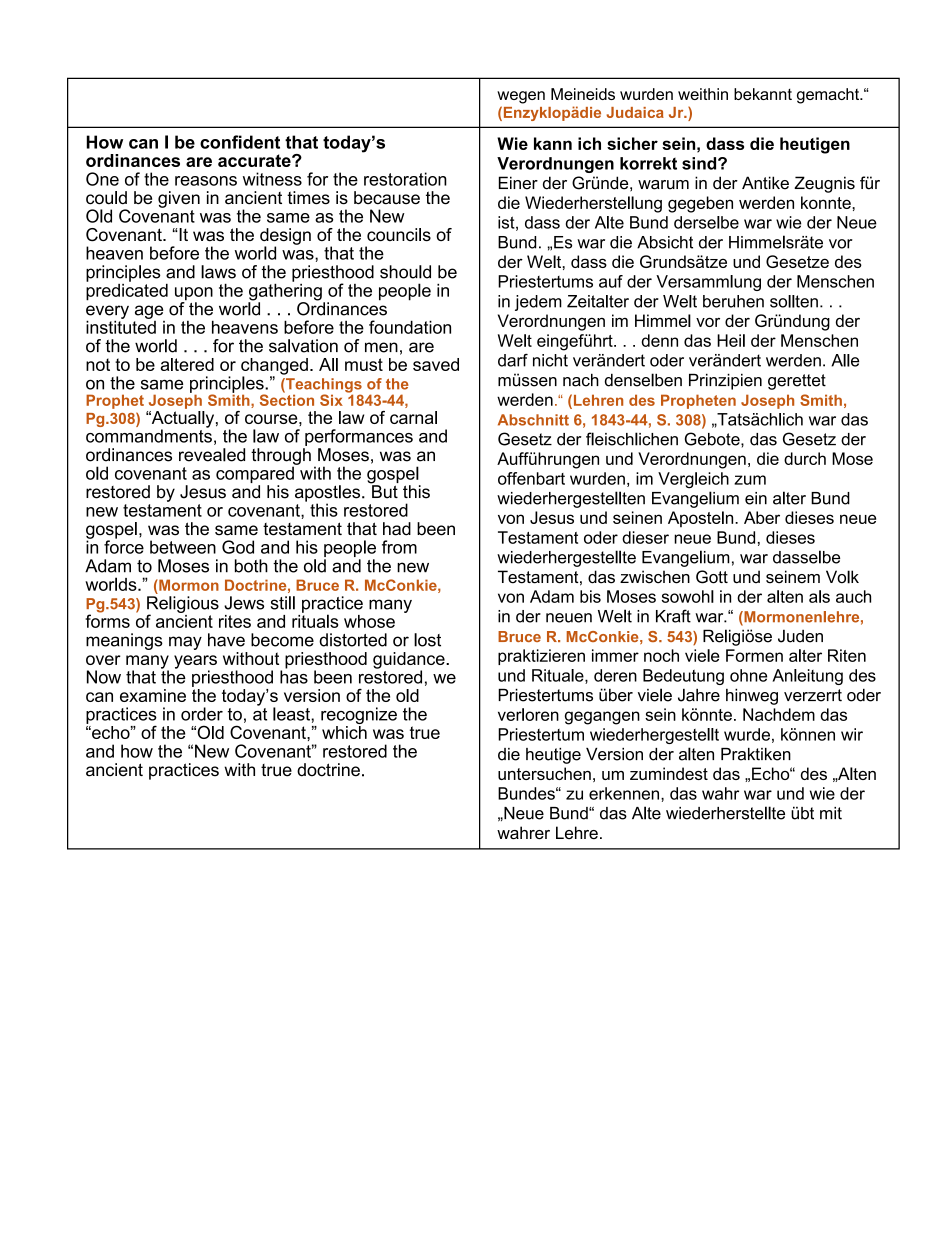  I want to click on upon, so click(194, 295).
